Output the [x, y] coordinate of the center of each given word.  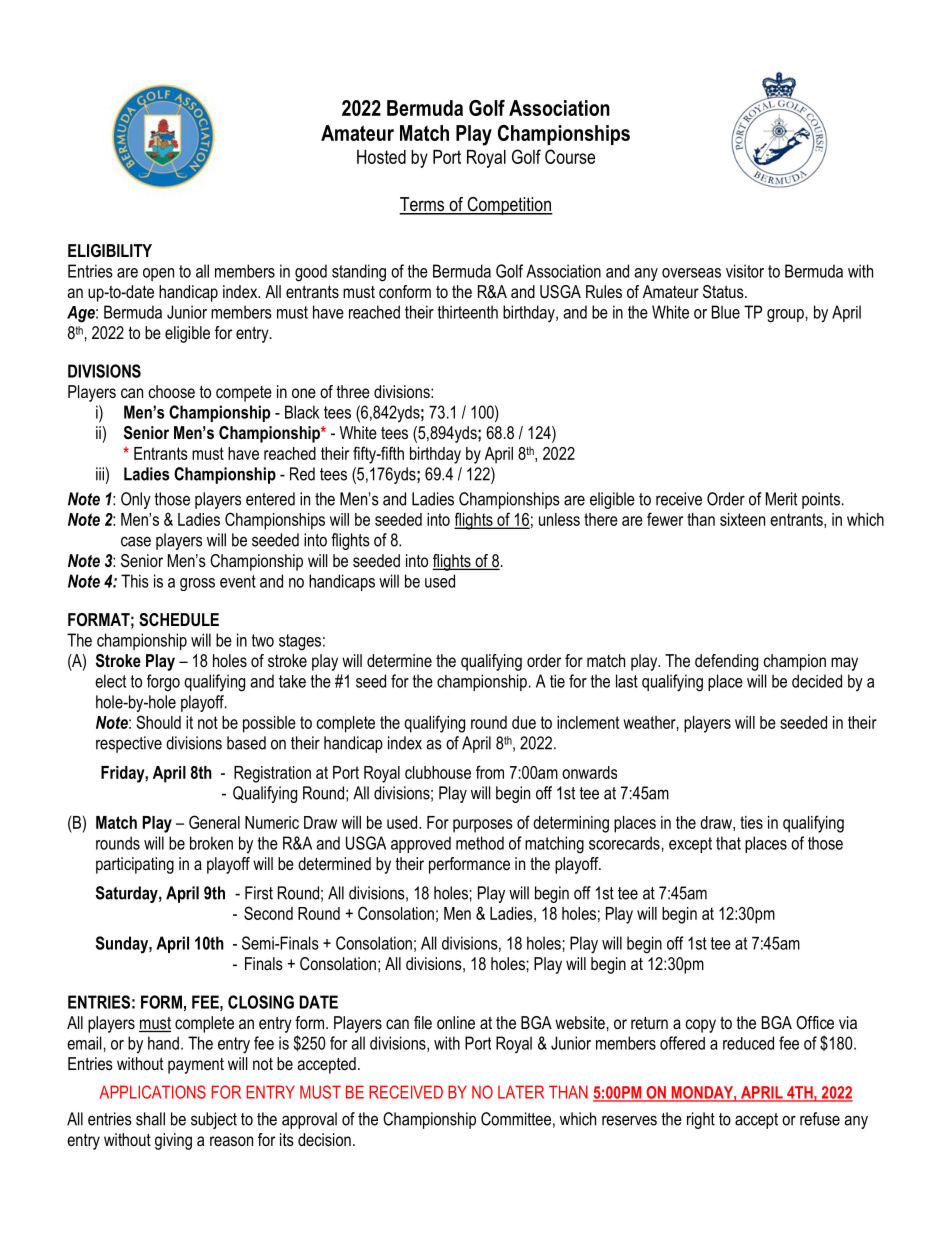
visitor [745, 271]
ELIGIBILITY [110, 250]
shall [150, 1119]
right [701, 1120]
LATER [521, 1092]
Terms [423, 205]
